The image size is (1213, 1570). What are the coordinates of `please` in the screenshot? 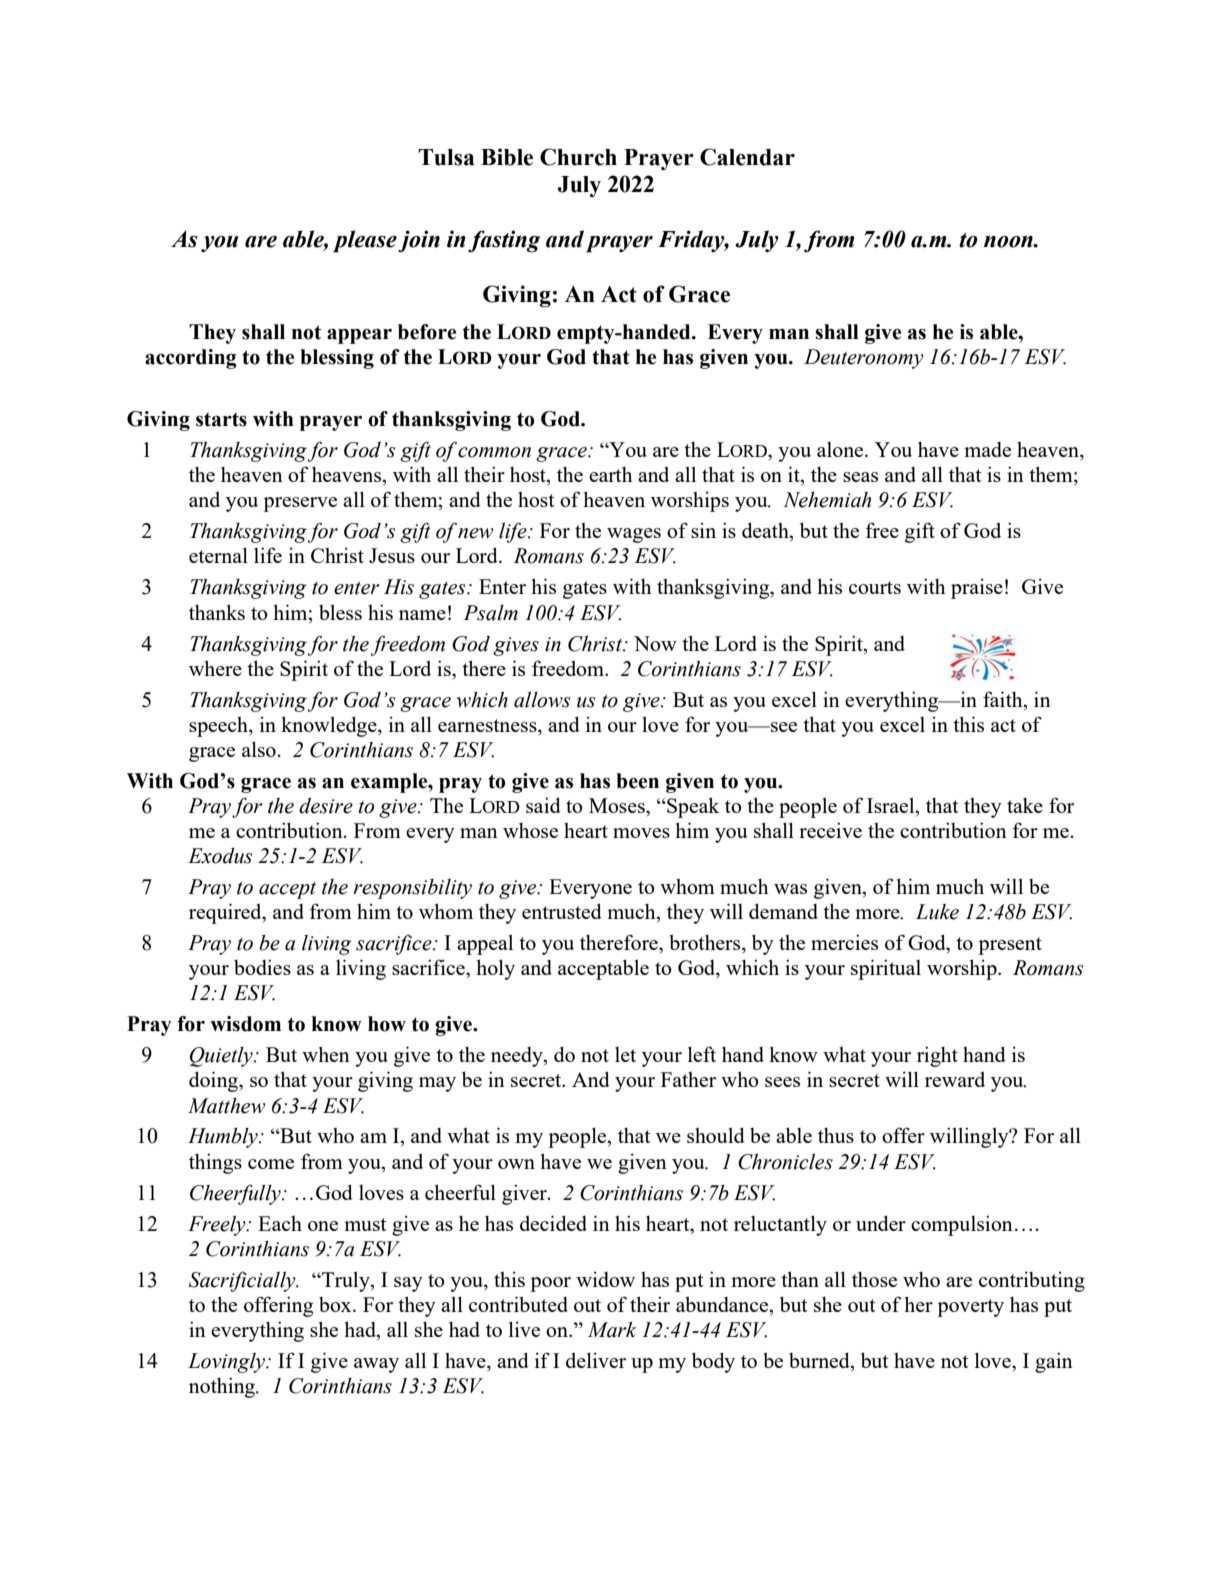 It's located at (365, 241).
